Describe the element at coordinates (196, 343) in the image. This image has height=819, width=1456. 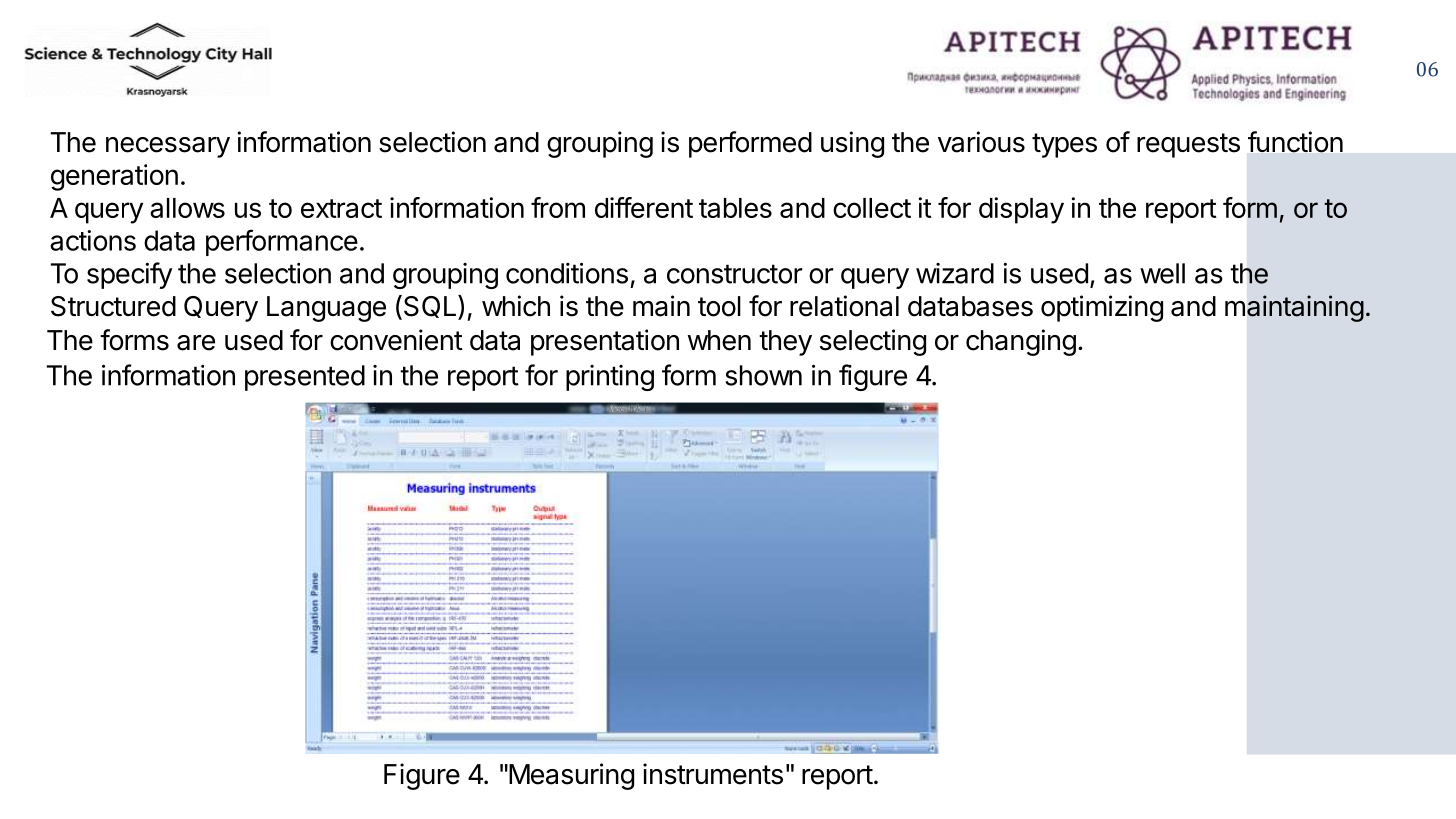
I see `are` at that location.
